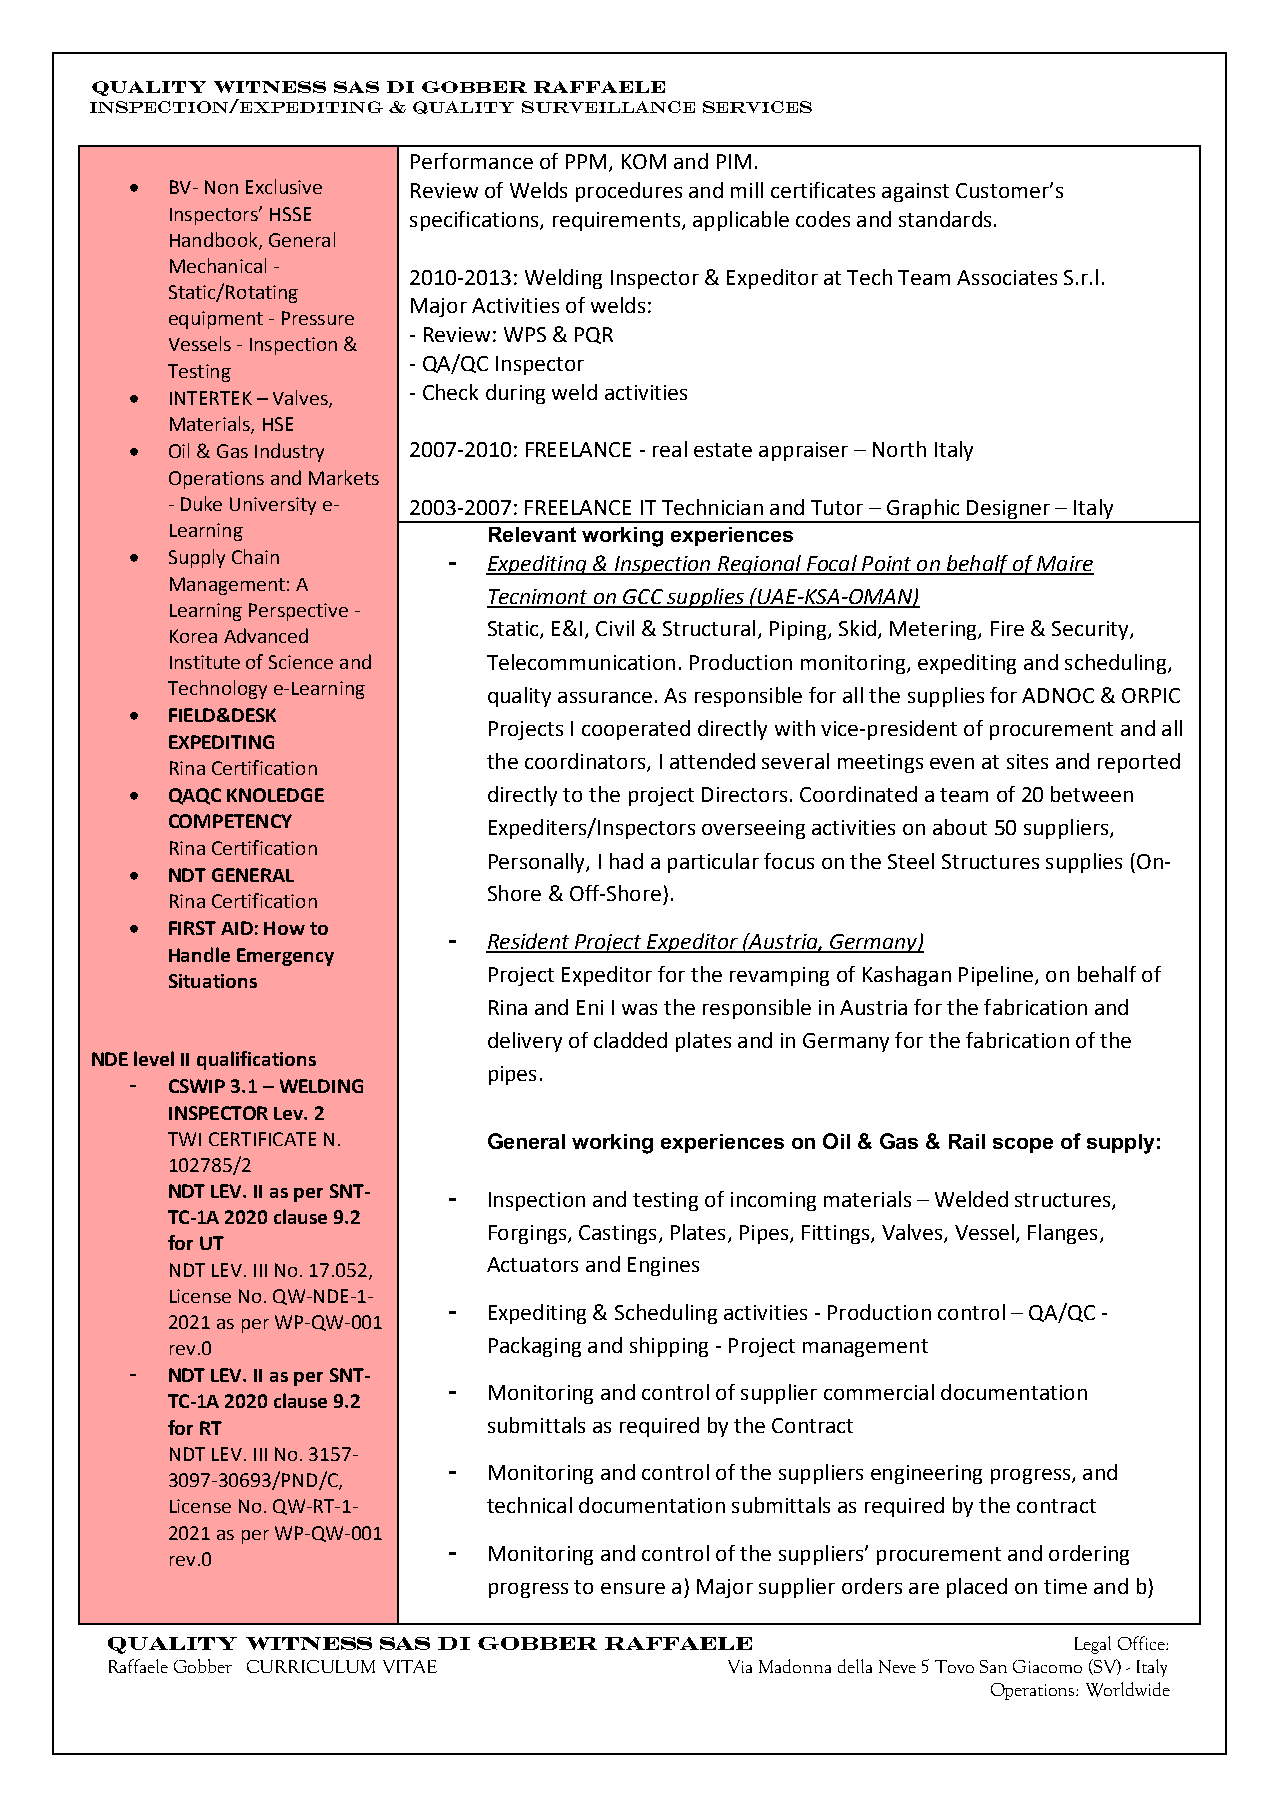  I want to click on standards, so click(945, 219).
